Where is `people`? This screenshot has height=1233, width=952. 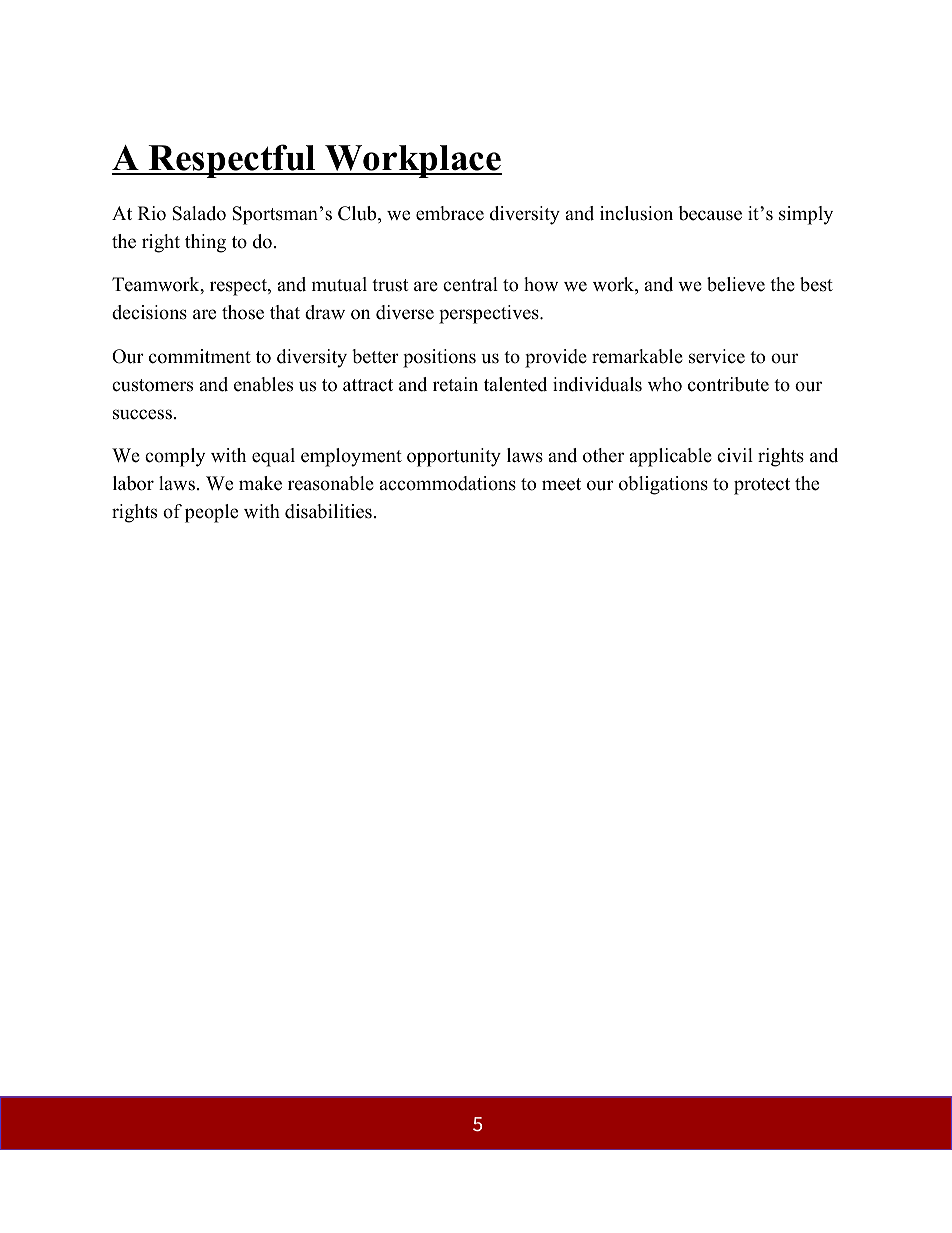
people is located at coordinates (211, 513).
